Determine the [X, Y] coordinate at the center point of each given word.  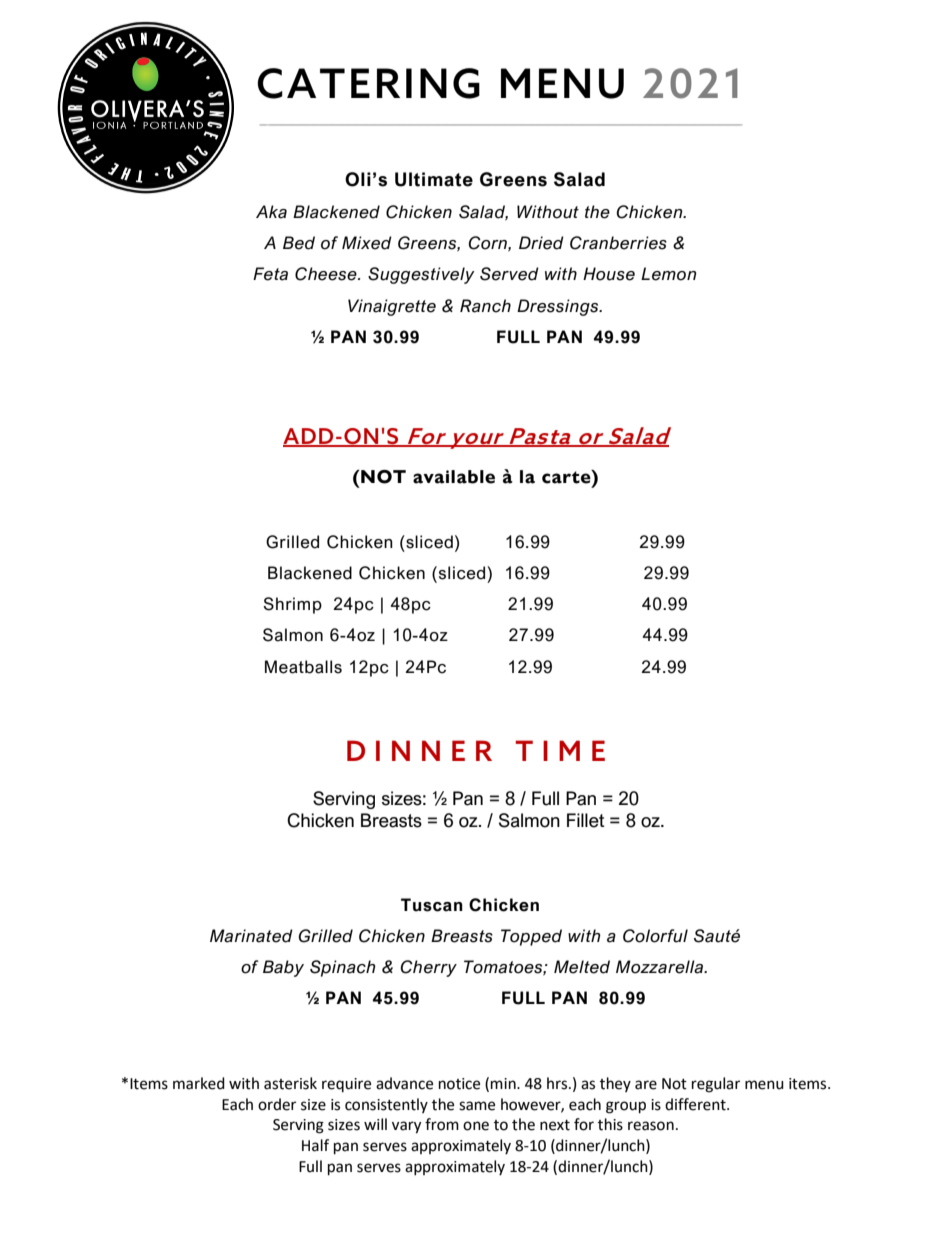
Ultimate [434, 179]
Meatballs [303, 667]
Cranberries [618, 243]
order [277, 1104]
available [454, 477]
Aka [271, 212]
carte [567, 477]
